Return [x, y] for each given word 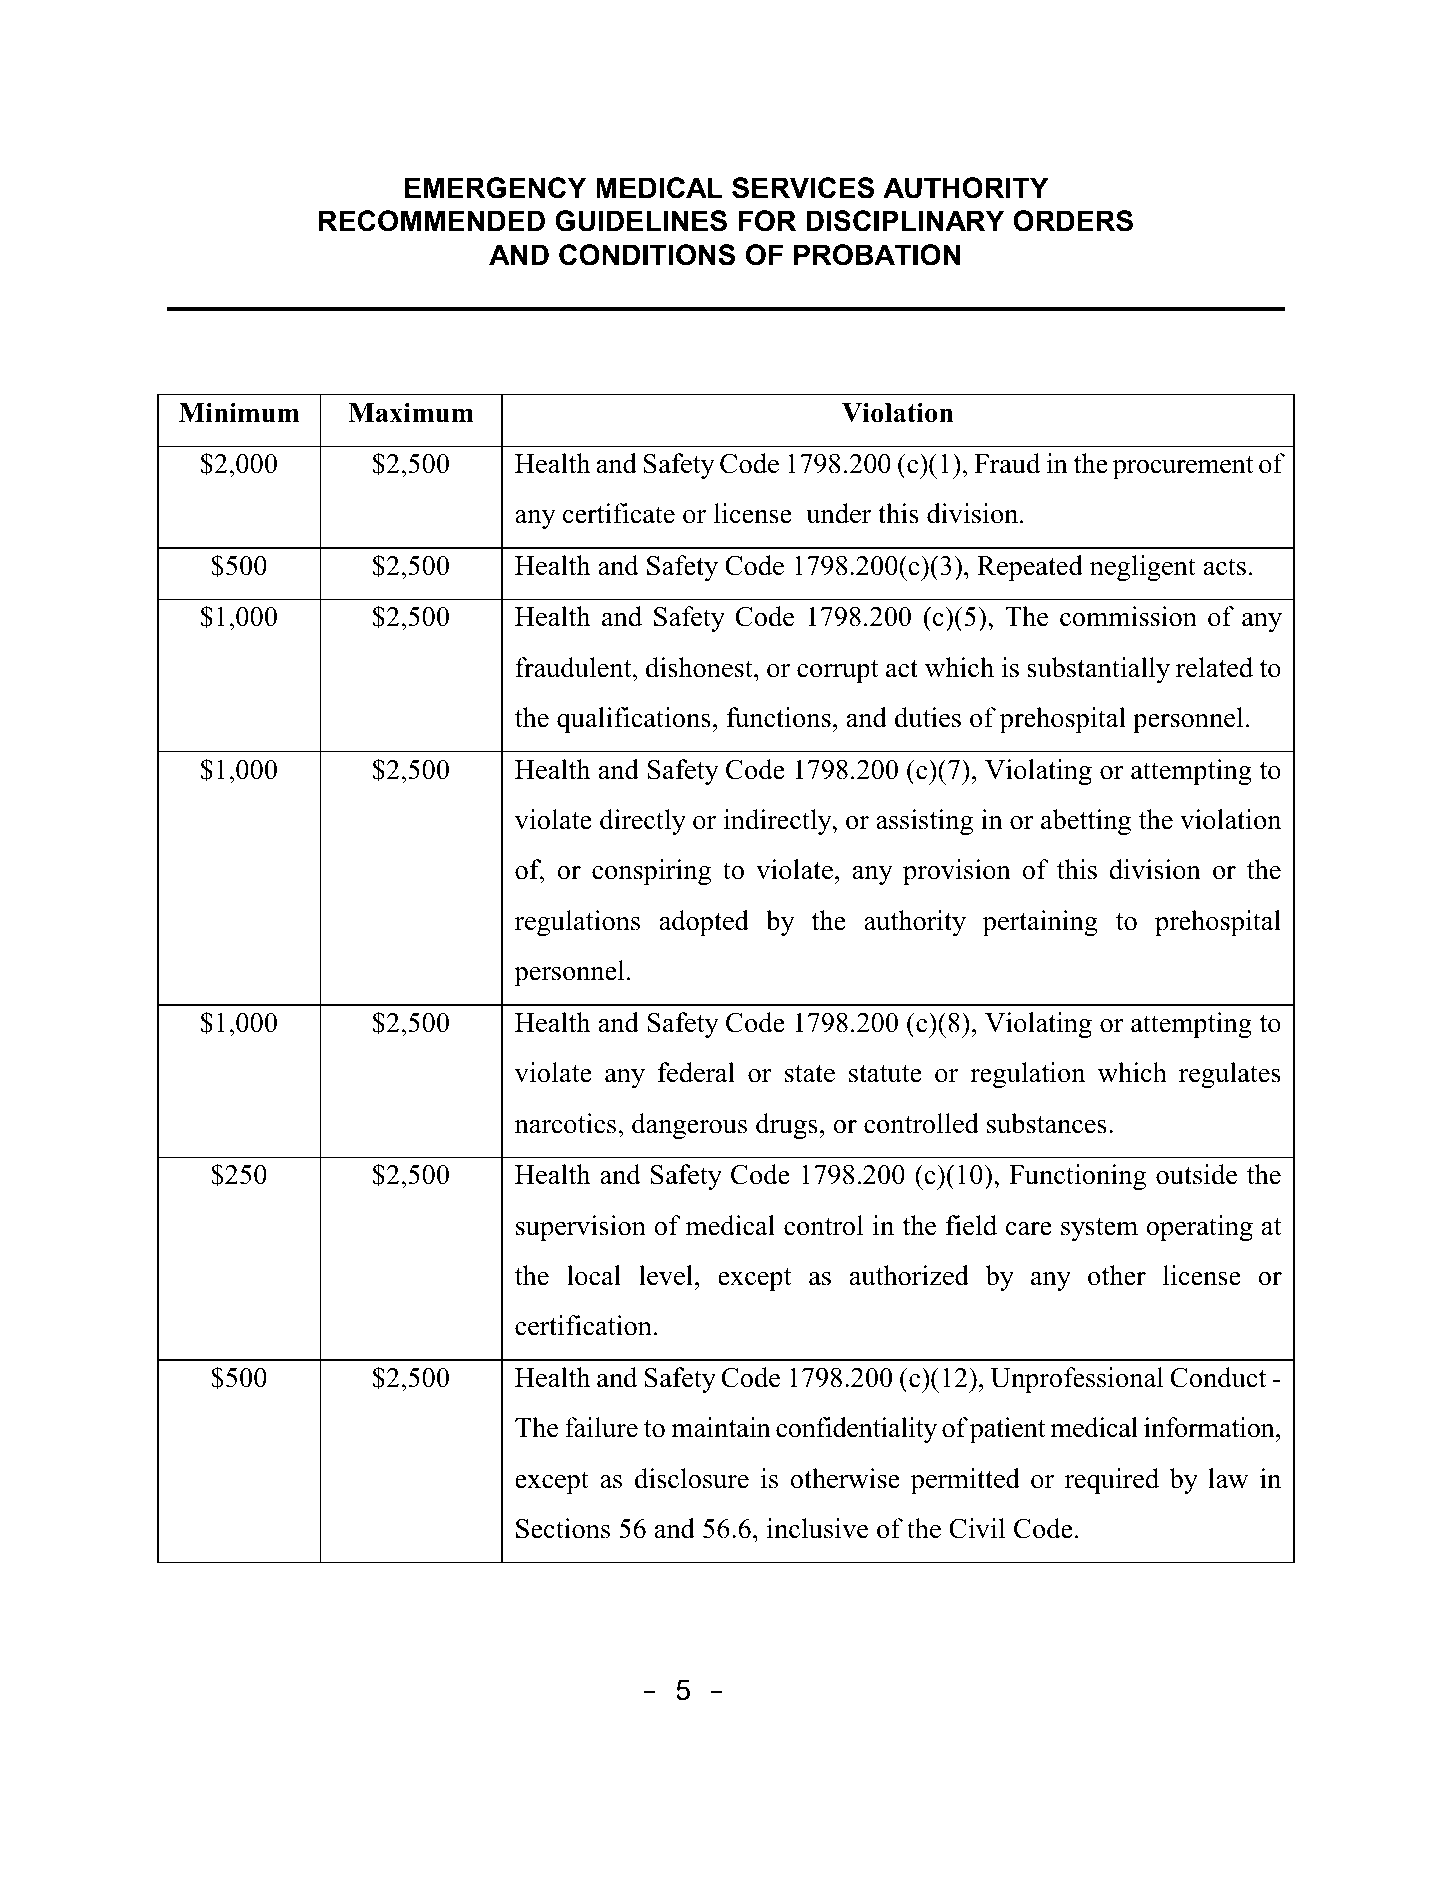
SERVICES [803, 188]
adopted [704, 923]
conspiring [651, 872]
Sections [563, 1528]
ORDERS [1073, 221]
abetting [1086, 822]
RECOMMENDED [432, 221]
